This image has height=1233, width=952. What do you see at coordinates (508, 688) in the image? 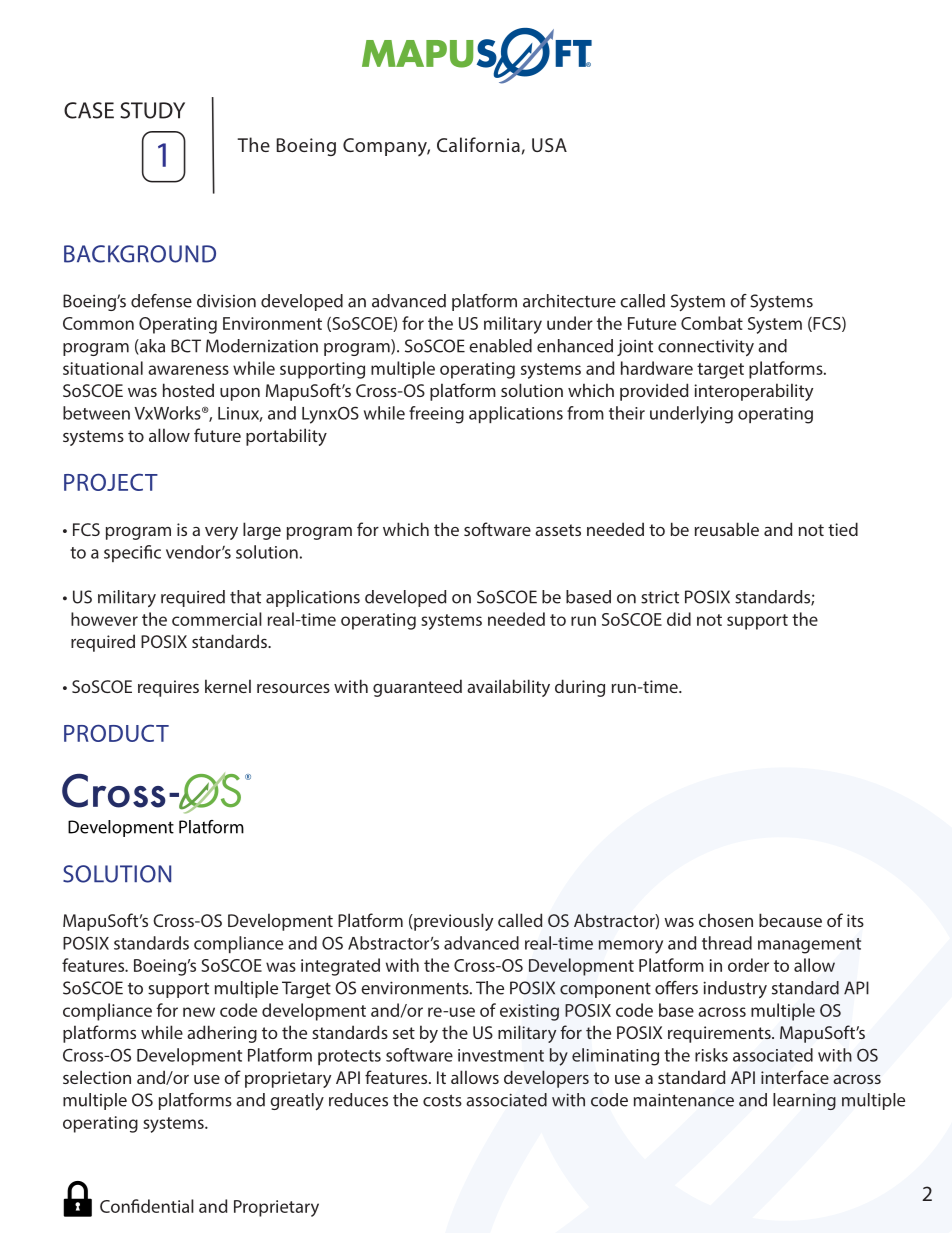
I see `availability` at bounding box center [508, 688].
